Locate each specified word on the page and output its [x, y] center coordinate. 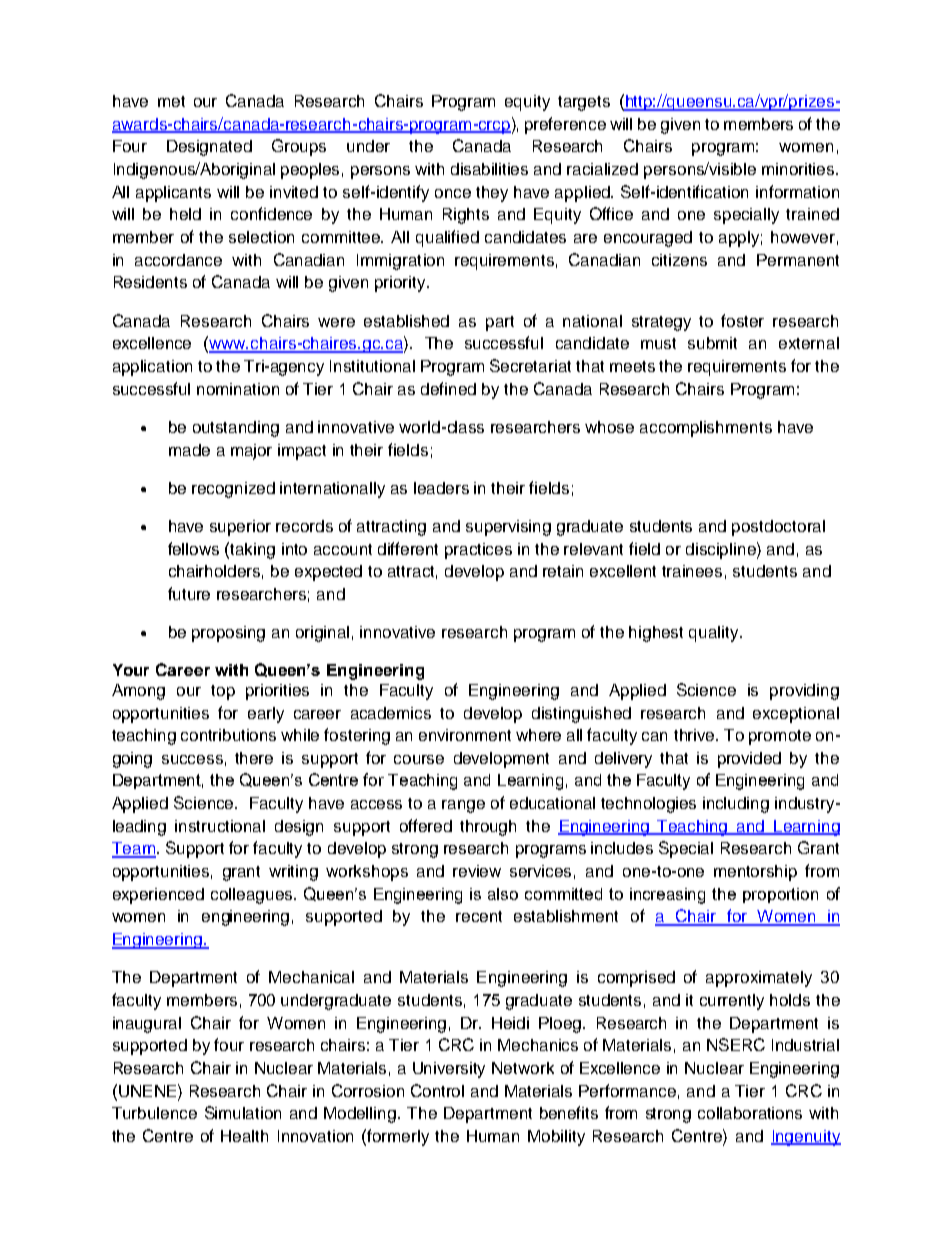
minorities [799, 169]
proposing [228, 634]
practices [478, 551]
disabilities [489, 169]
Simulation [243, 1112]
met [171, 101]
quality [715, 634]
